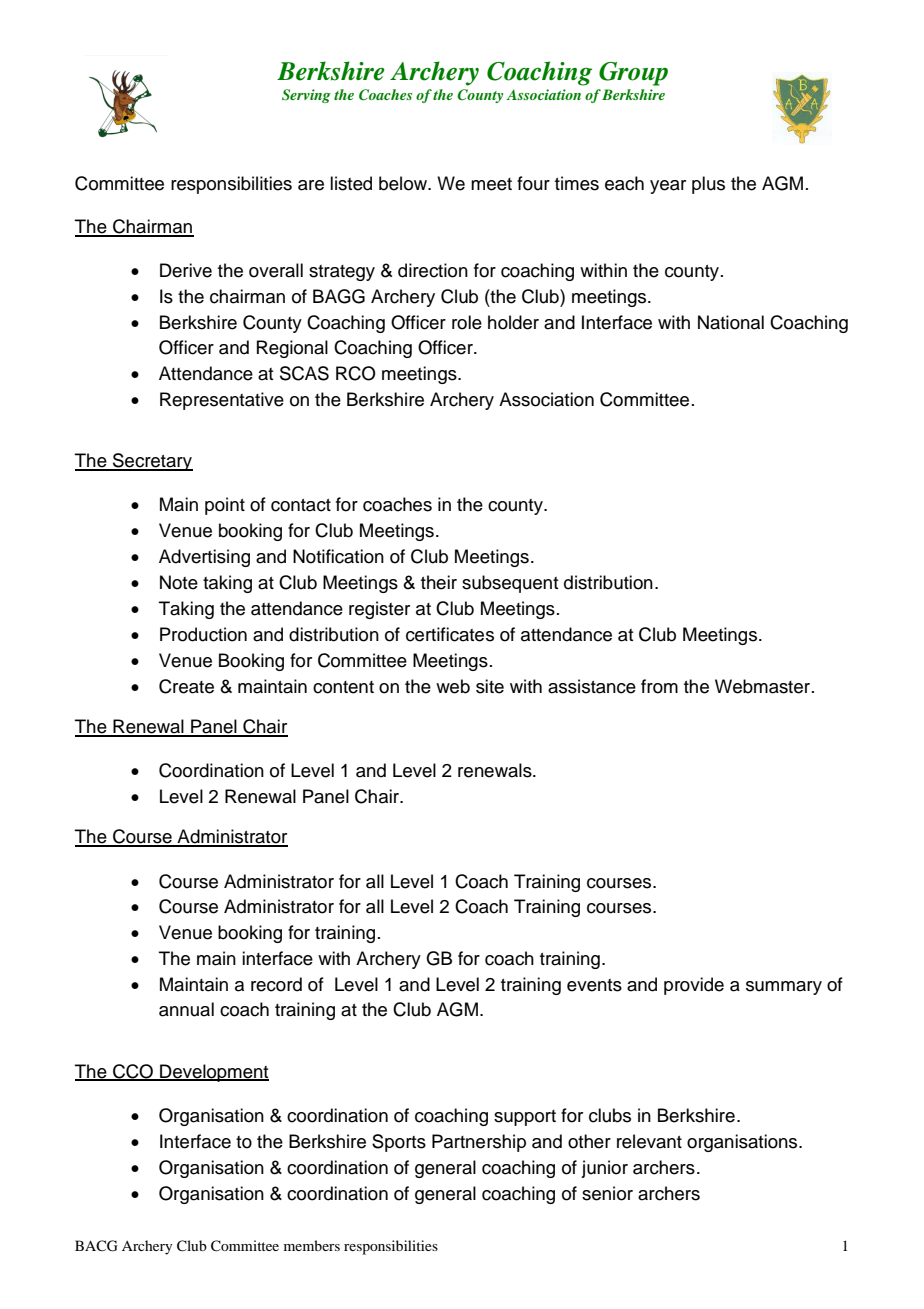  I want to click on Group, so click(633, 74).
